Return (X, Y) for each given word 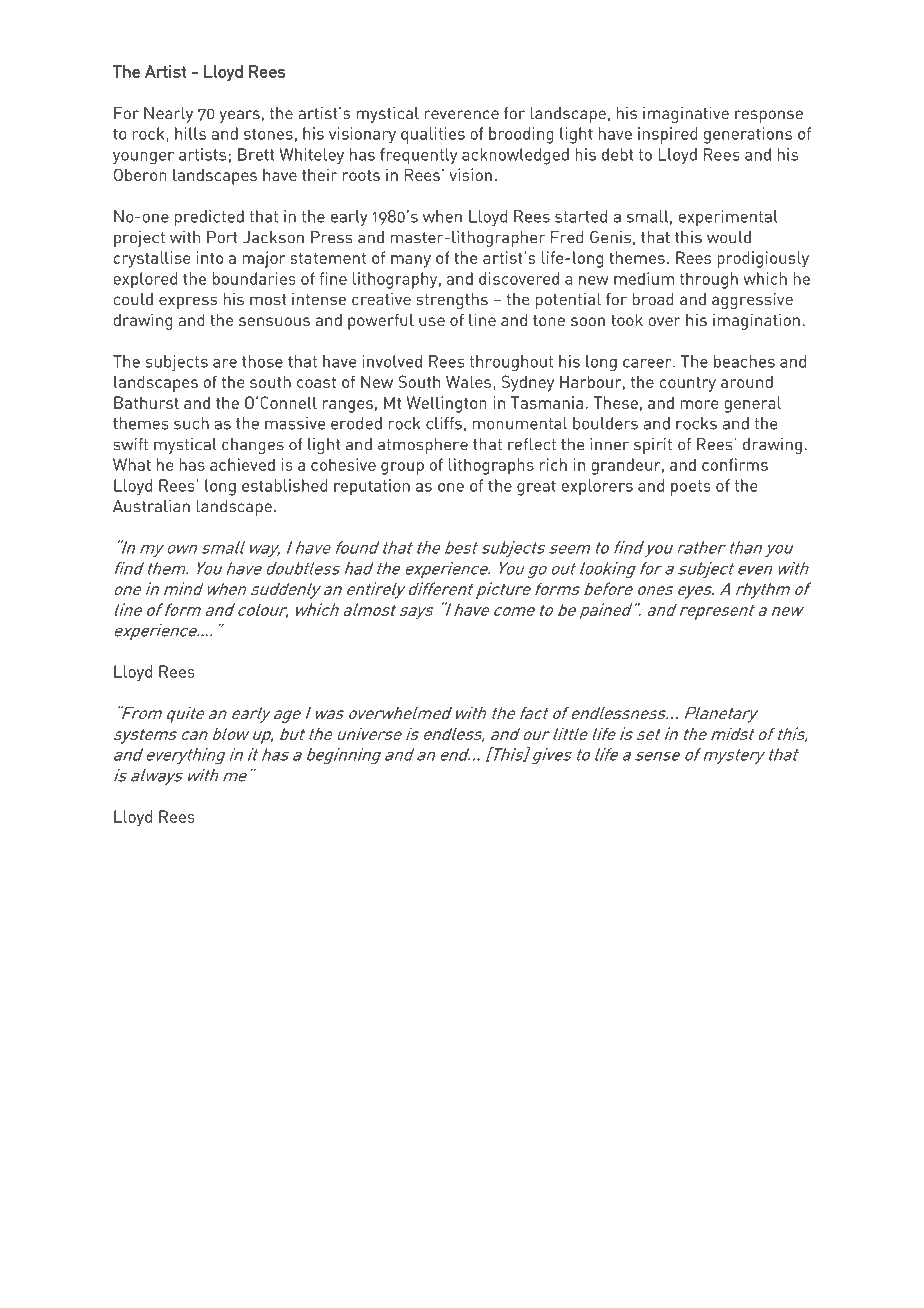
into (210, 257)
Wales (468, 381)
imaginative (686, 114)
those (262, 361)
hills (190, 133)
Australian (151, 506)
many (411, 261)
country (688, 384)
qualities (433, 135)
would (729, 237)
